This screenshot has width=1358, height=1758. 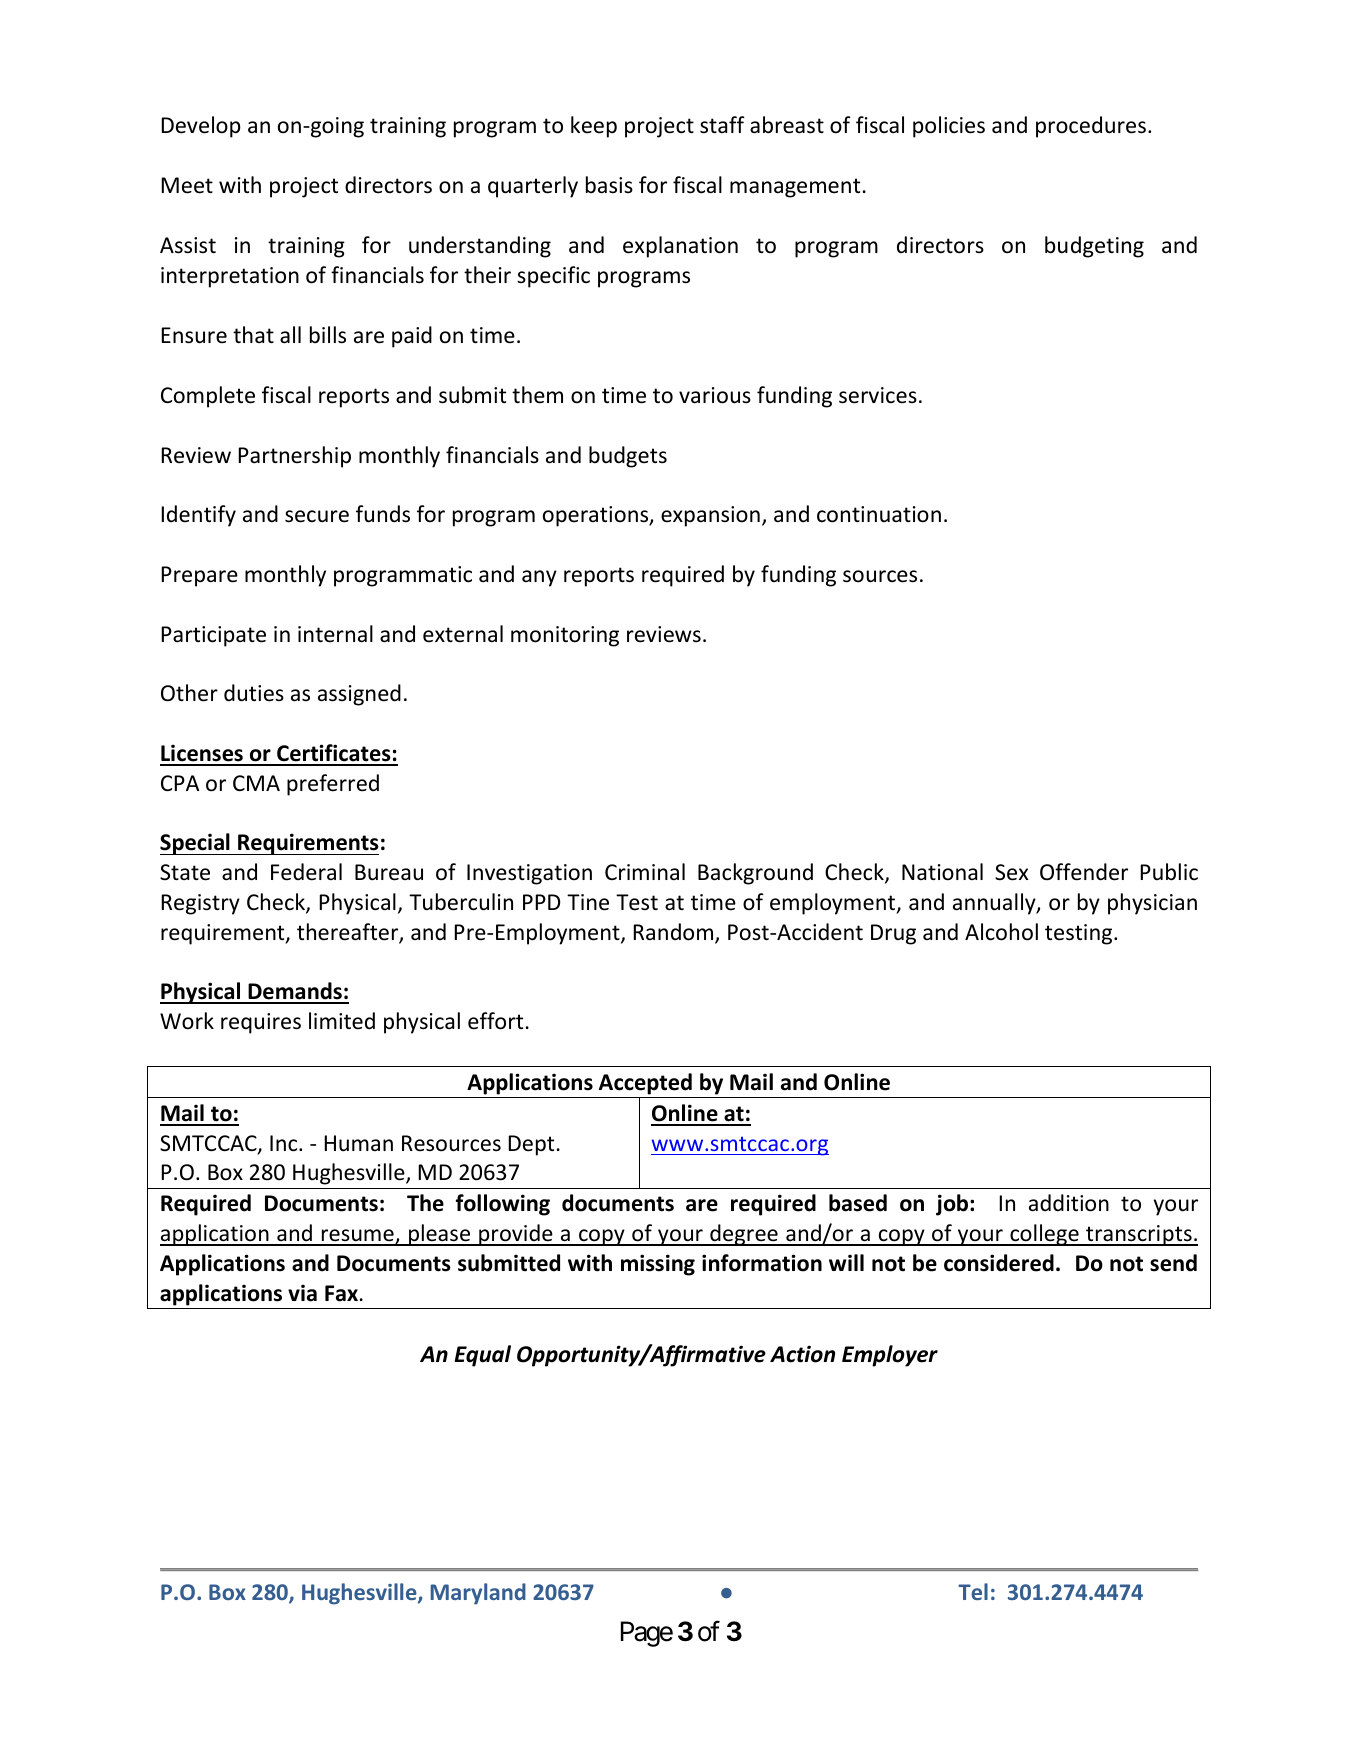 I want to click on Federal, so click(x=306, y=872).
